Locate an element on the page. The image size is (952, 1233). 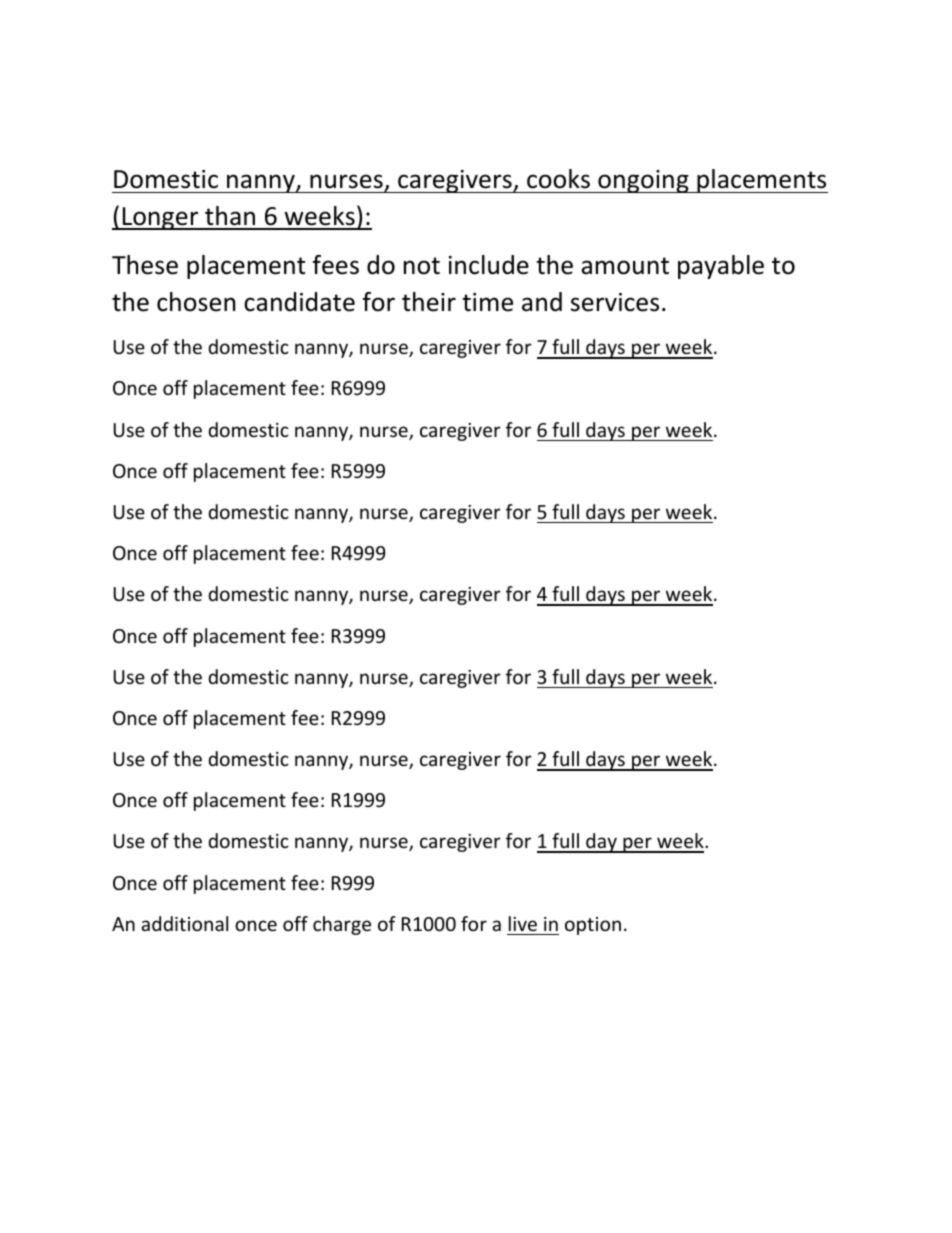
time is located at coordinates (487, 302).
